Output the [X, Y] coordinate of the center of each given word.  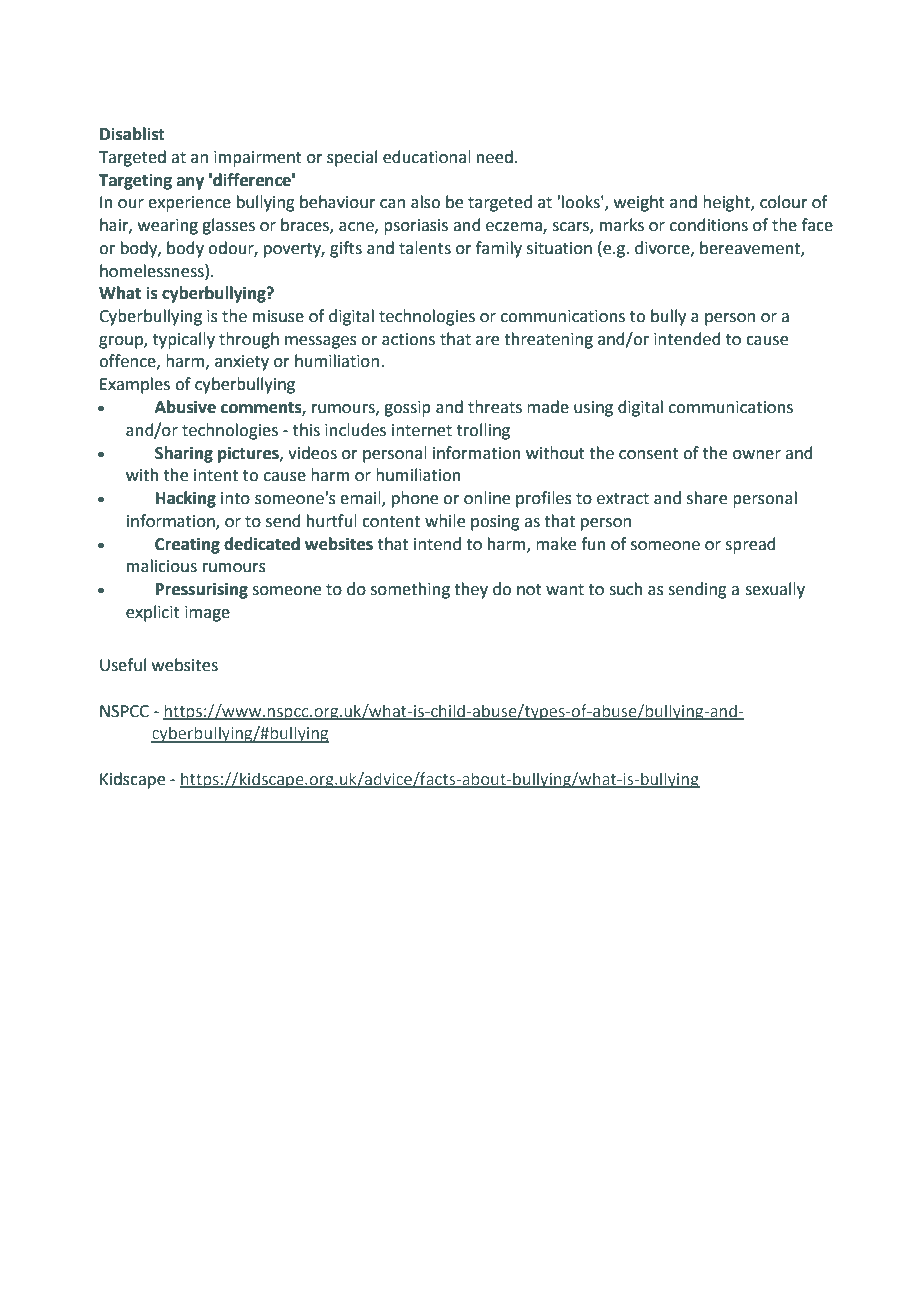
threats [495, 407]
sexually [775, 590]
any [190, 183]
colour [784, 202]
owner [757, 455]
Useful [123, 665]
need [495, 157]
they [471, 590]
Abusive [185, 407]
